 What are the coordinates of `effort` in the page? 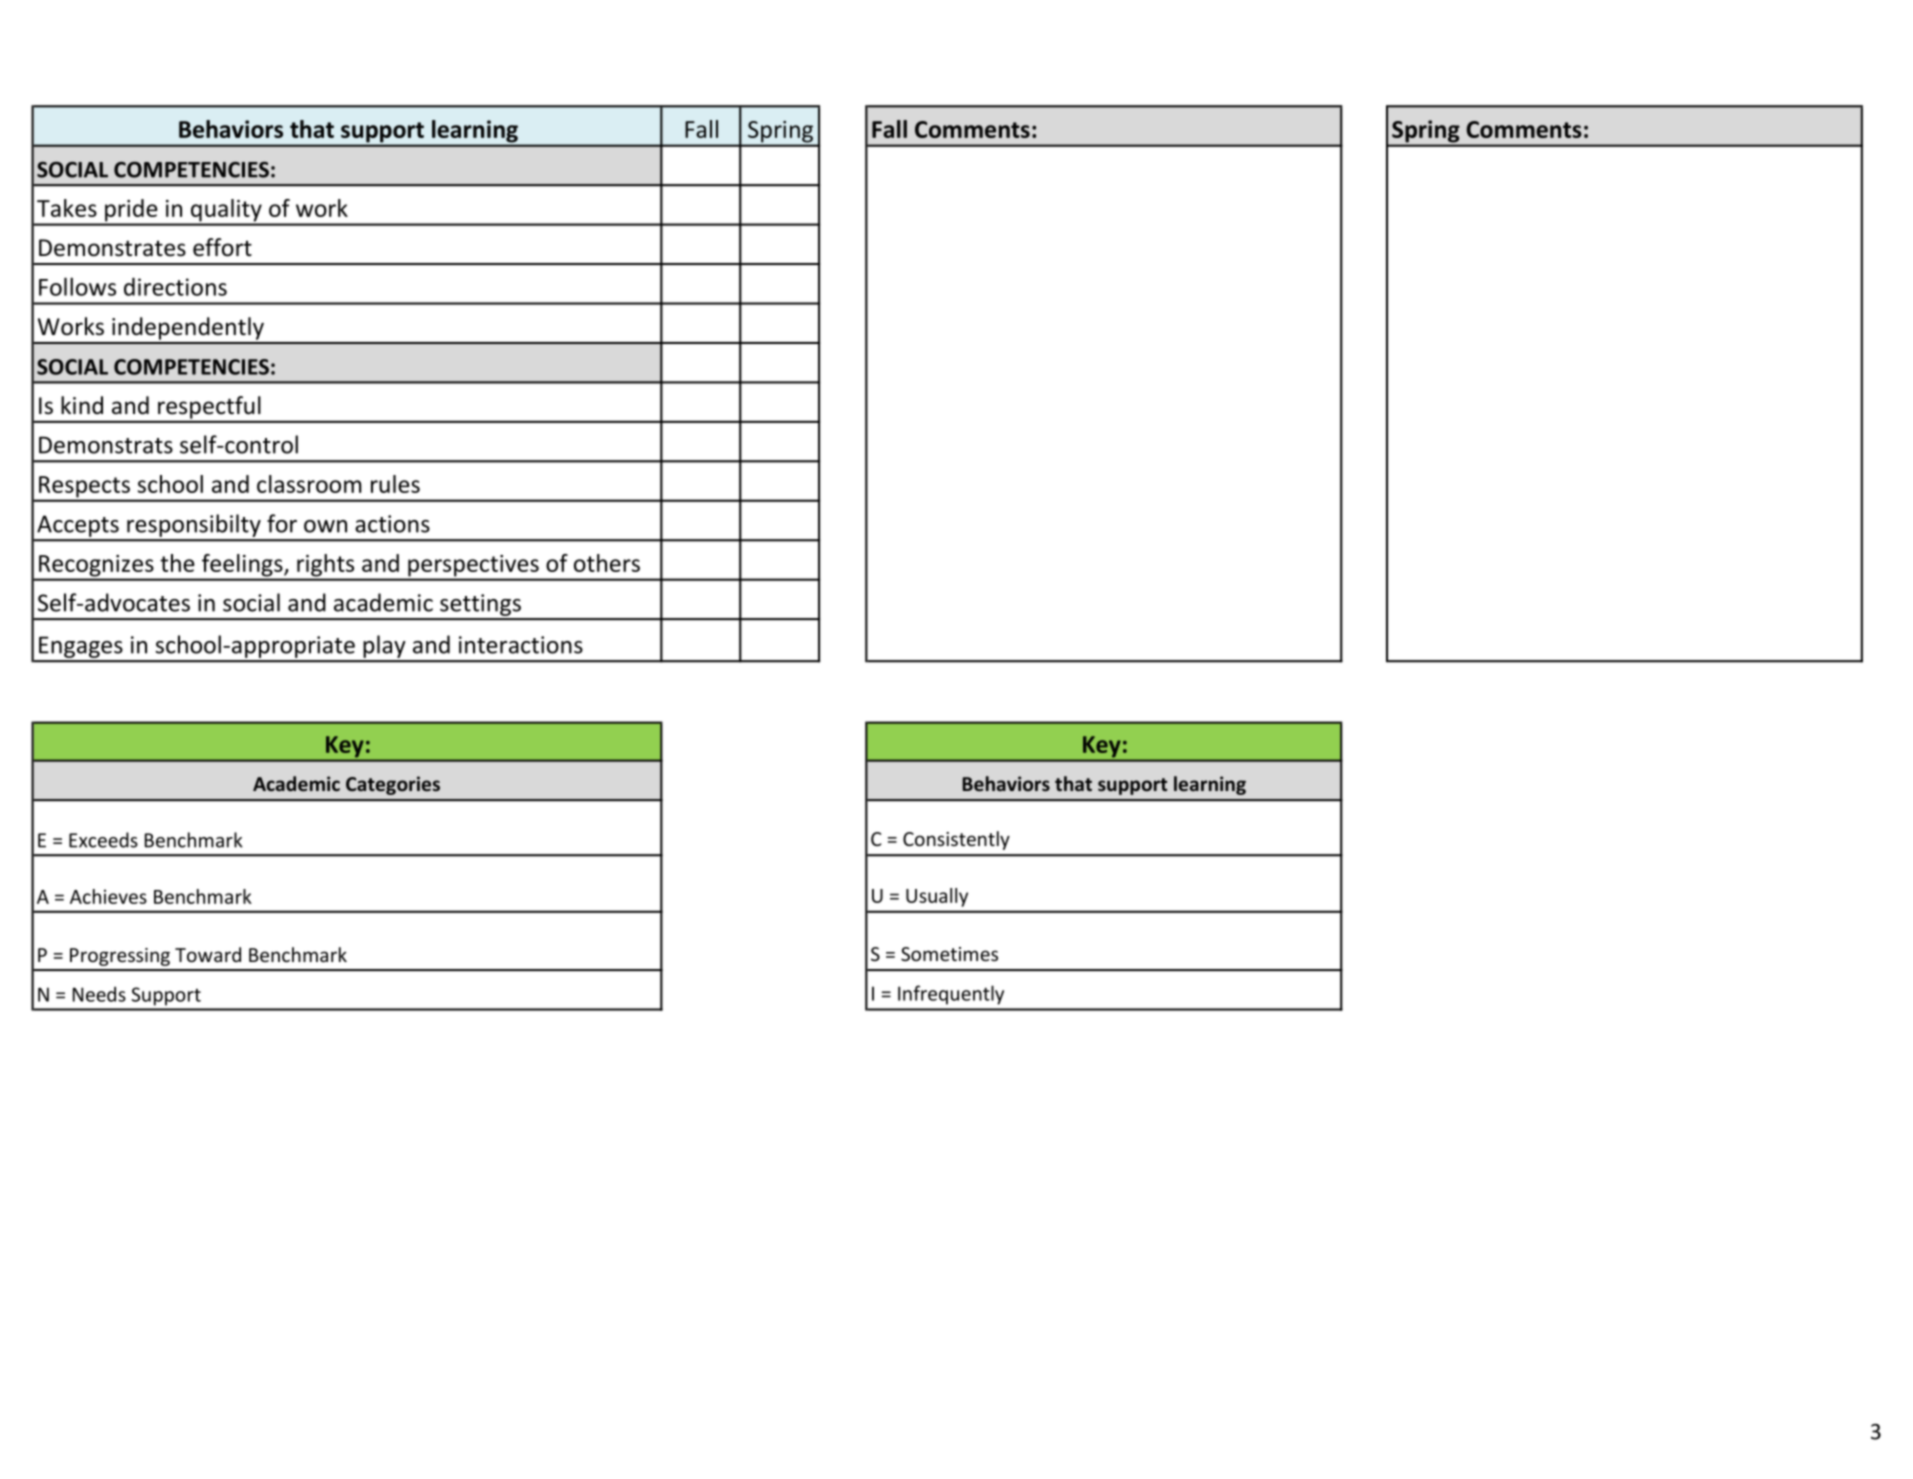 It's located at (222, 247).
